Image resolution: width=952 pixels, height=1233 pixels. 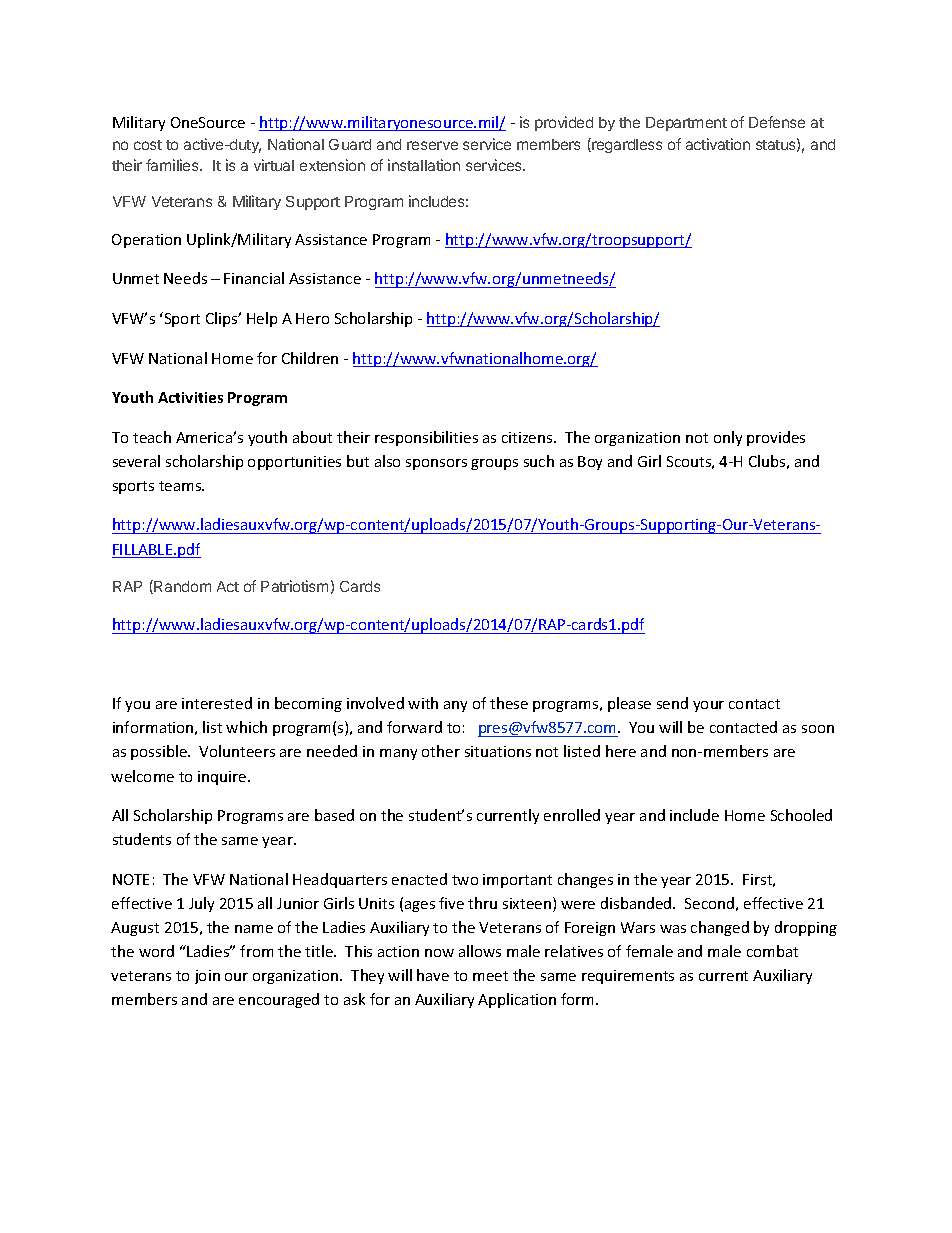 What do you see at coordinates (728, 438) in the page?
I see `only` at bounding box center [728, 438].
